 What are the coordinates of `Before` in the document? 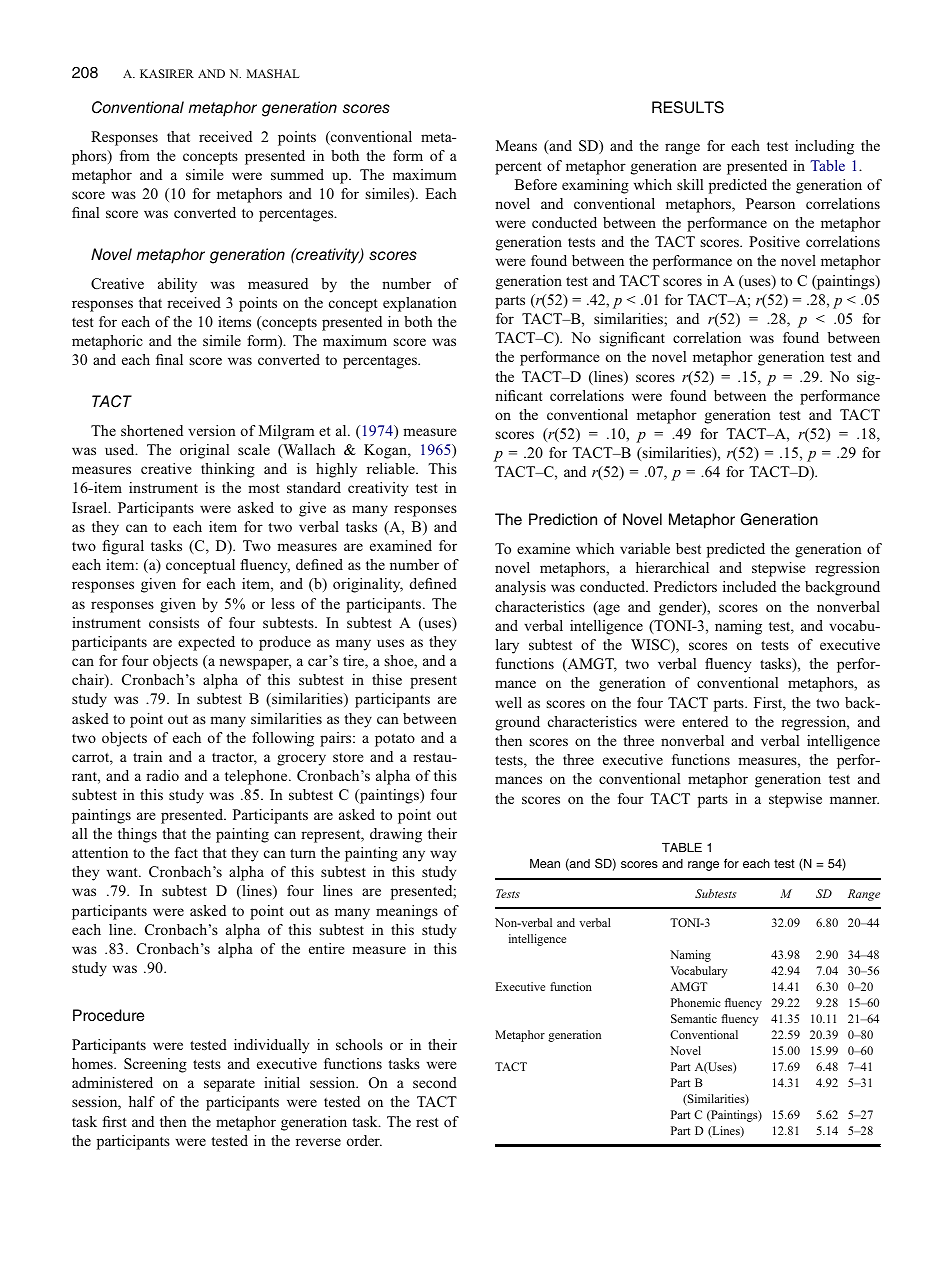 It's located at (536, 184).
